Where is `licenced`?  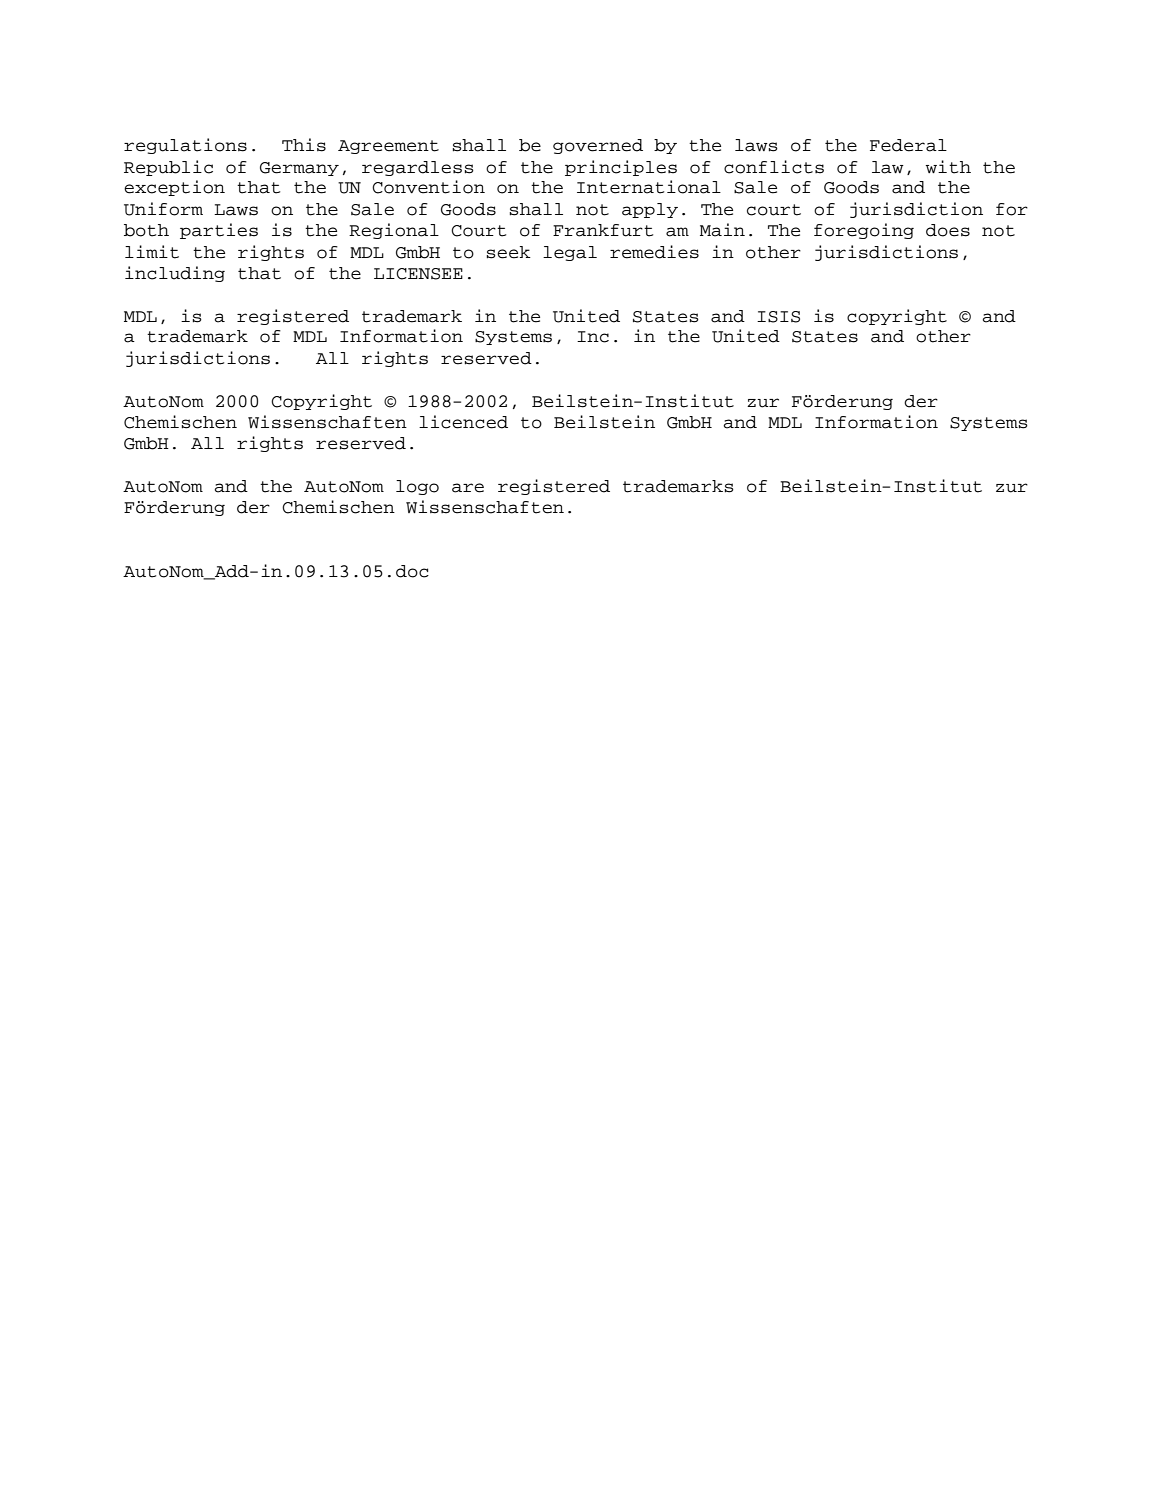 licenced is located at coordinates (463, 422).
